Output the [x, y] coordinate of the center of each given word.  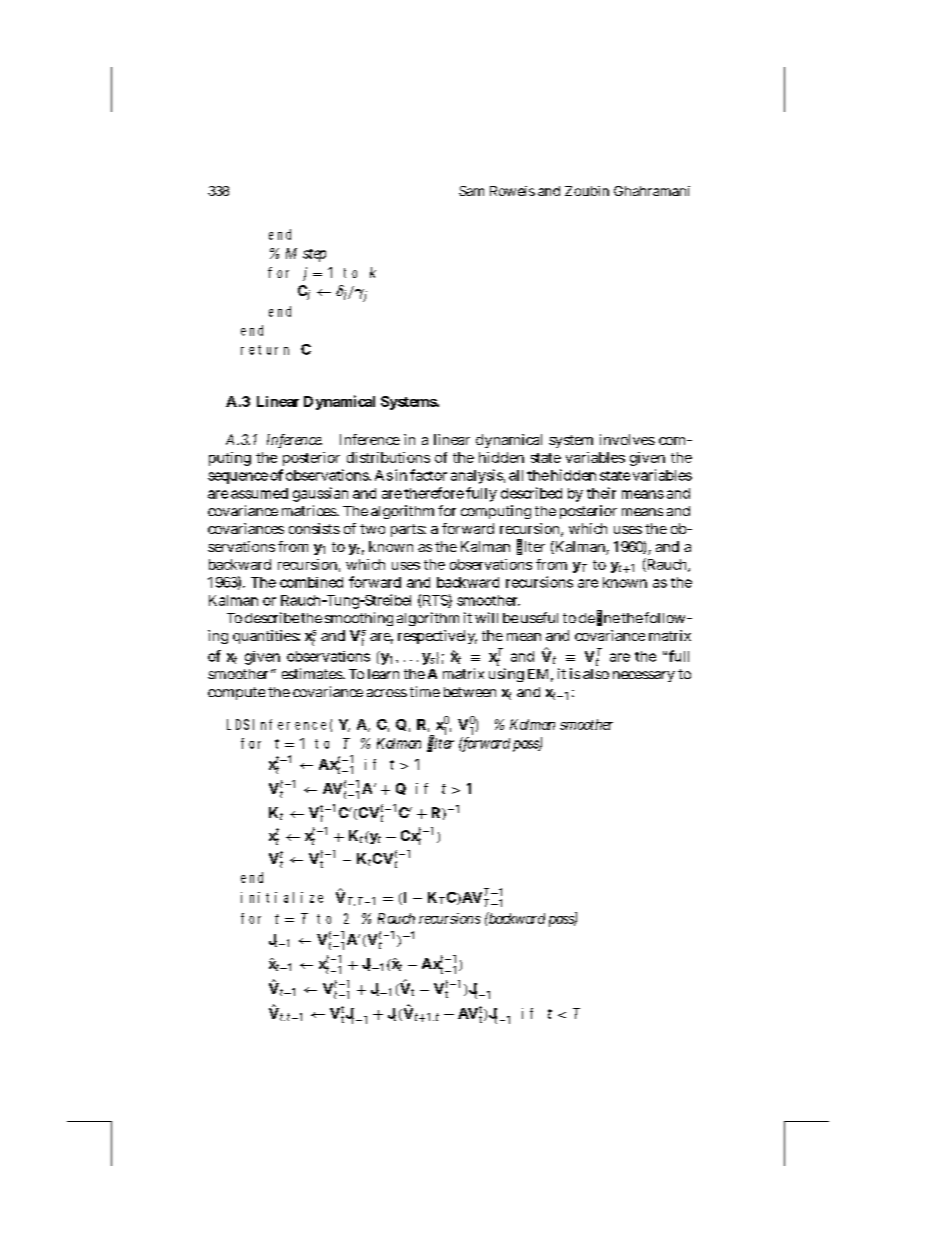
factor [428, 475]
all [516, 475]
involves [627, 439]
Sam [471, 191]
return [265, 350]
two [372, 529]
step [314, 255]
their [601, 493]
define [599, 618]
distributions [388, 457]
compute [236, 693]
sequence [238, 478]
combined [311, 582]
